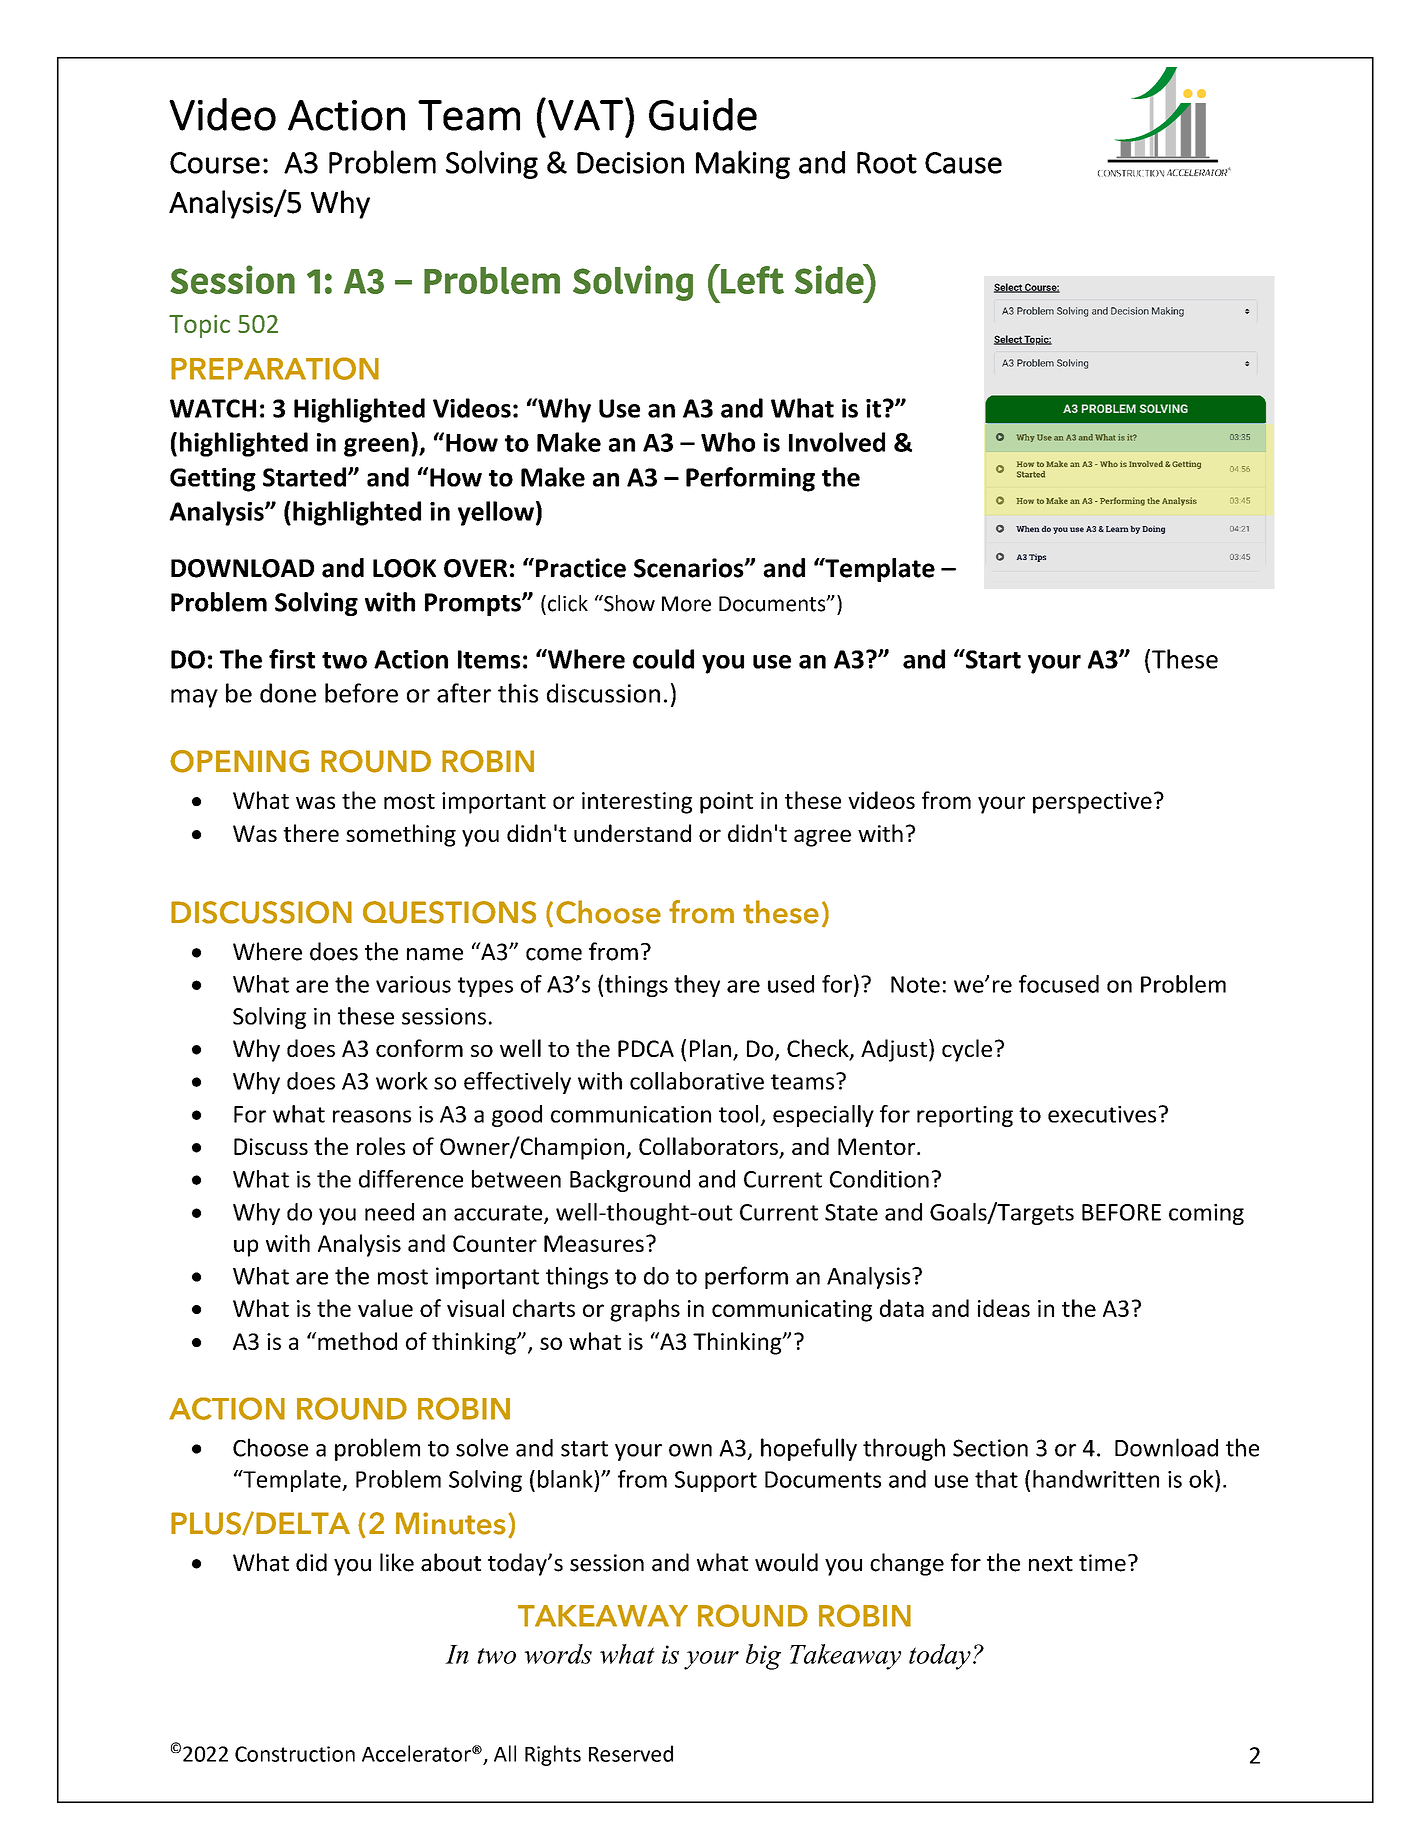 The image size is (1428, 1848). What do you see at coordinates (743, 164) in the image?
I see `Making` at bounding box center [743, 164].
